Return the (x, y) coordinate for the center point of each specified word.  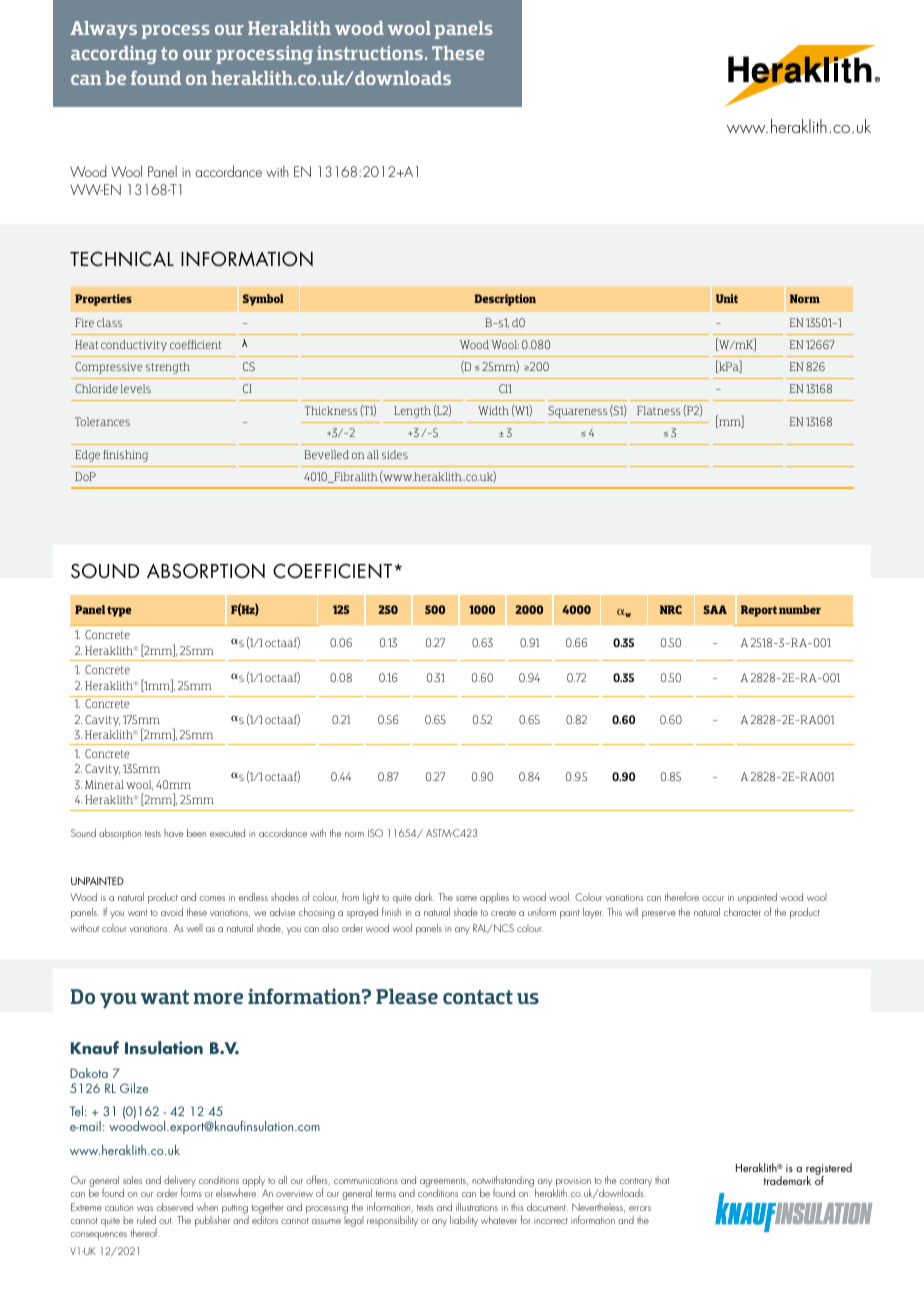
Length (412, 412)
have (173, 833)
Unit (727, 298)
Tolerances (102, 421)
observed (175, 1207)
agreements (444, 1184)
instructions (370, 53)
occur (713, 898)
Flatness (659, 410)
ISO (375, 833)
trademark (787, 1180)
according (114, 55)
